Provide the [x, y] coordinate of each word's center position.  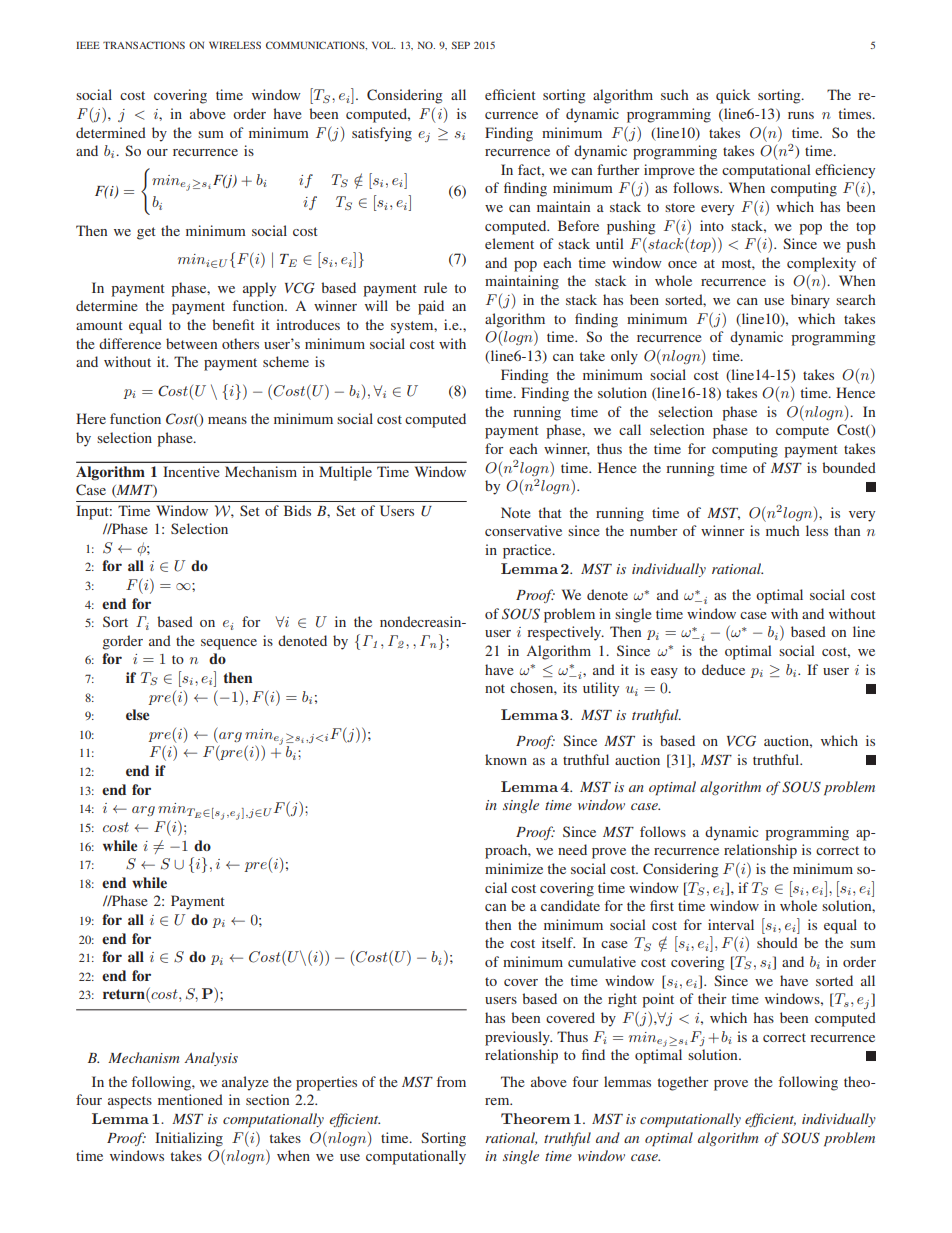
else [137, 714]
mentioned [190, 1099]
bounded [849, 467]
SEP [461, 45]
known [506, 759]
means [227, 420]
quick [733, 96]
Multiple [345, 473]
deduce [723, 669]
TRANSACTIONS [144, 45]
